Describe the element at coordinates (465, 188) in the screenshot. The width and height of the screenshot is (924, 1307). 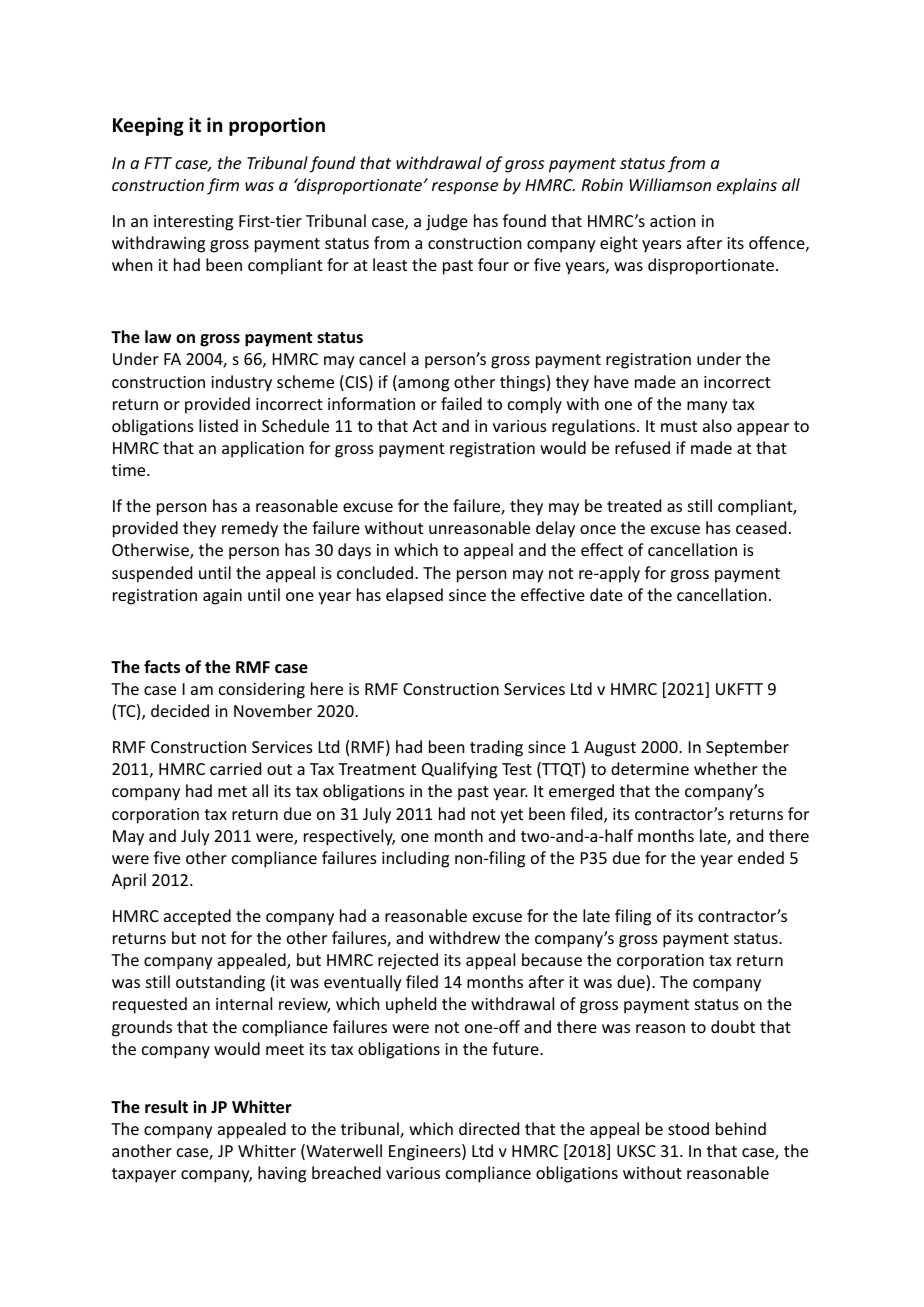
I see `response` at that location.
